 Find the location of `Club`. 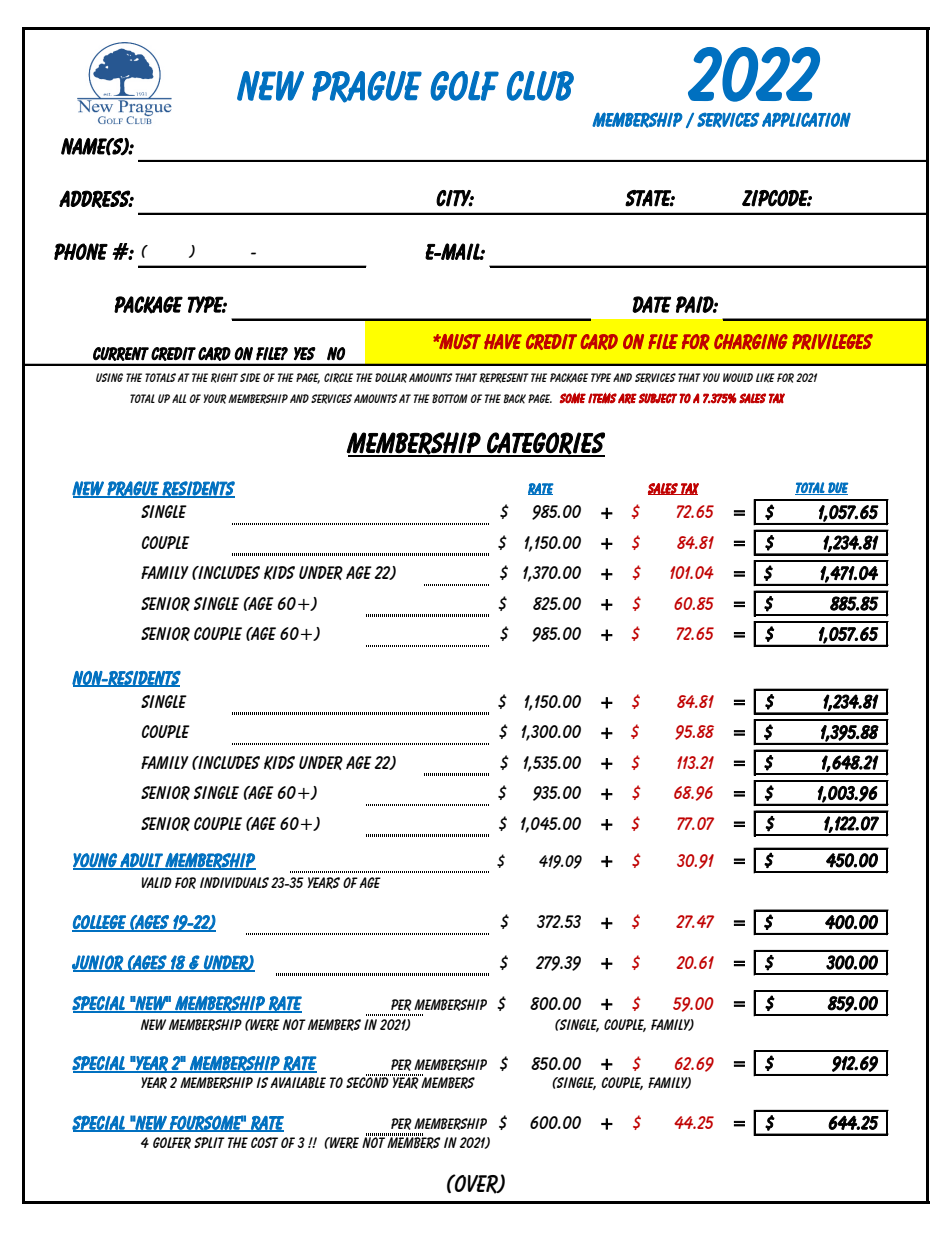

Club is located at coordinates (540, 86).
